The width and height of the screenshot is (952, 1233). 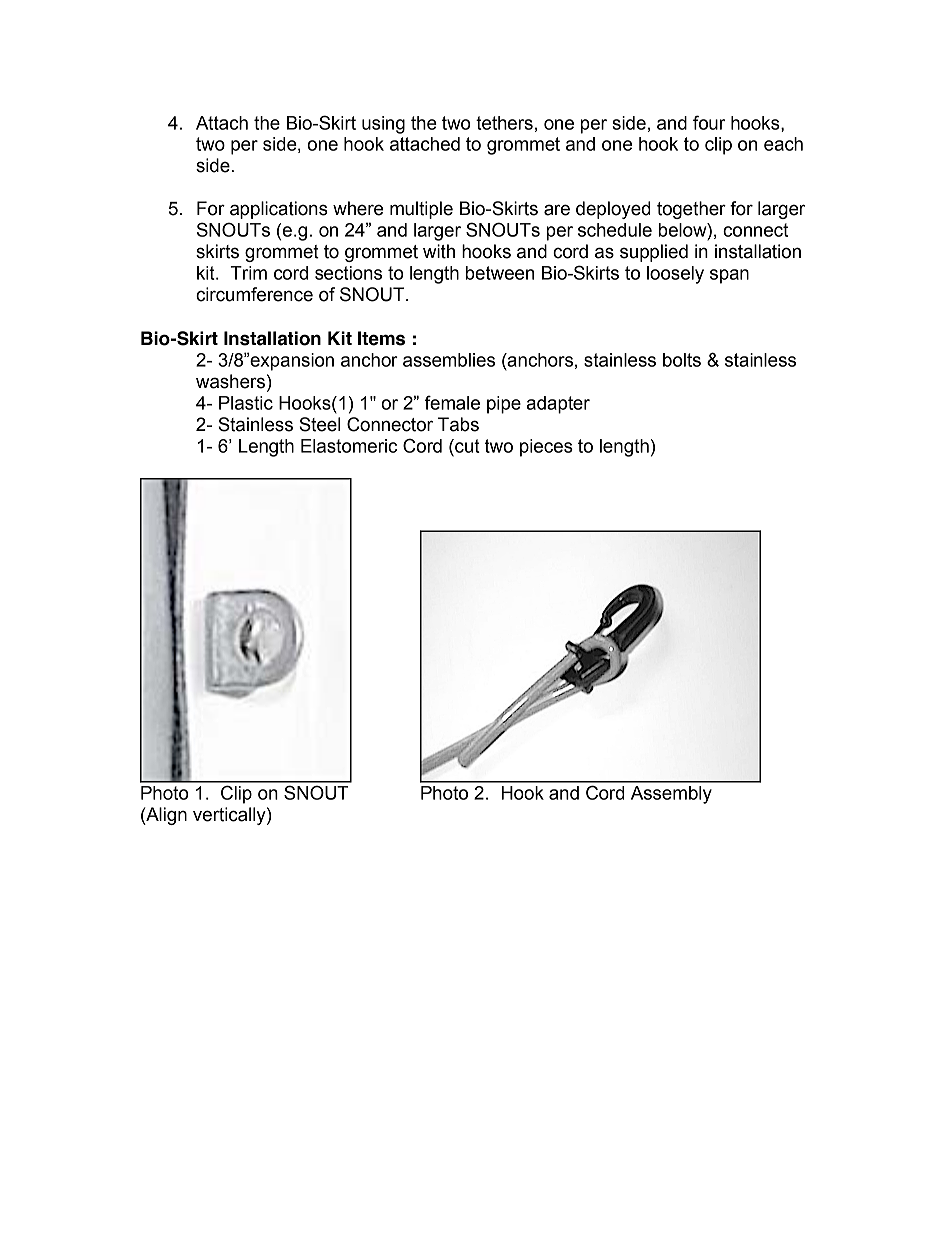 I want to click on Assembly, so click(x=671, y=795).
